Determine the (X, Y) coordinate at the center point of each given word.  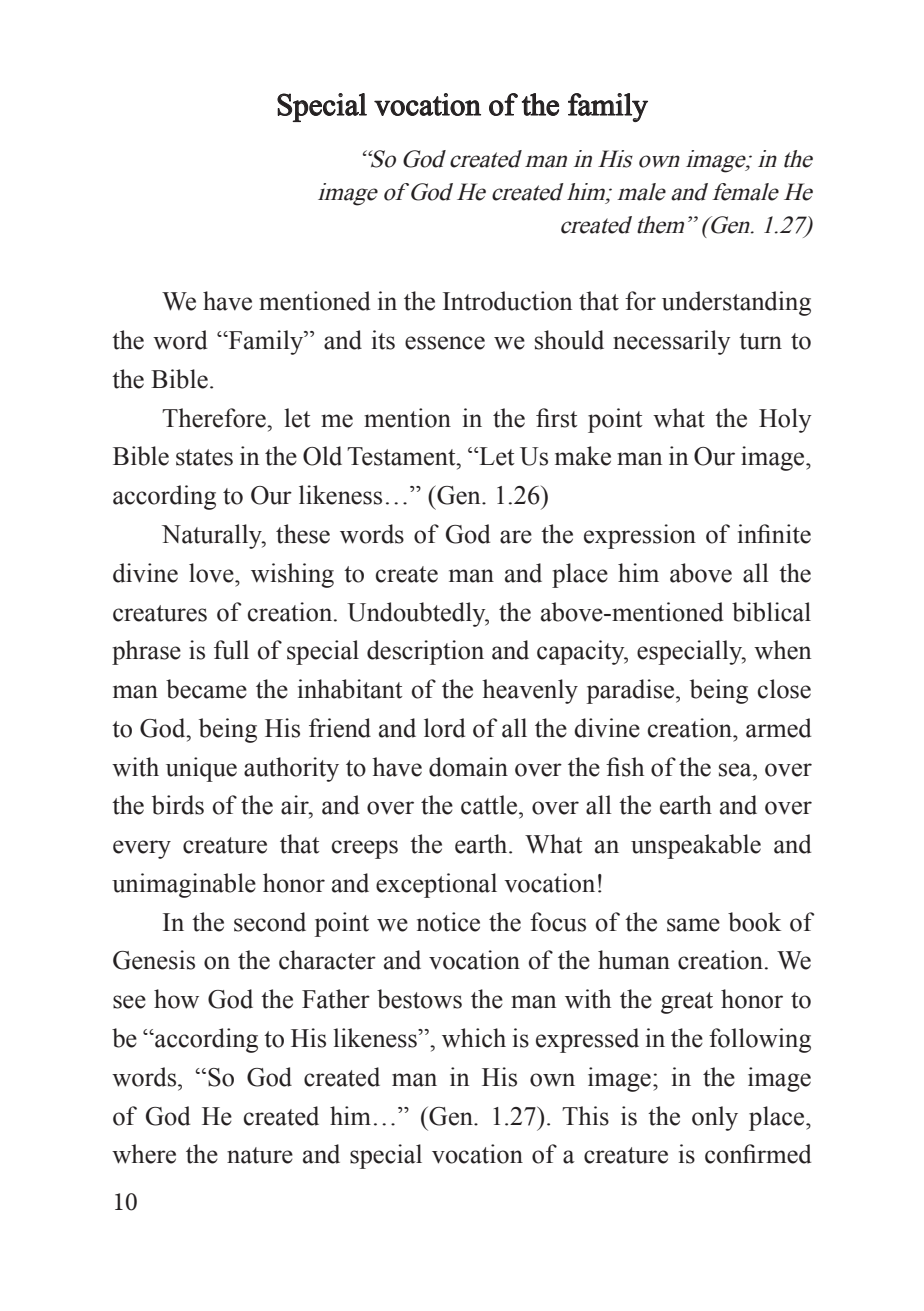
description (425, 652)
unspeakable (696, 846)
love (212, 573)
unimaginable (184, 885)
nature (260, 1155)
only (715, 1118)
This (585, 1116)
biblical (771, 612)
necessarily (672, 342)
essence (445, 343)
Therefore (215, 418)
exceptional (436, 885)
